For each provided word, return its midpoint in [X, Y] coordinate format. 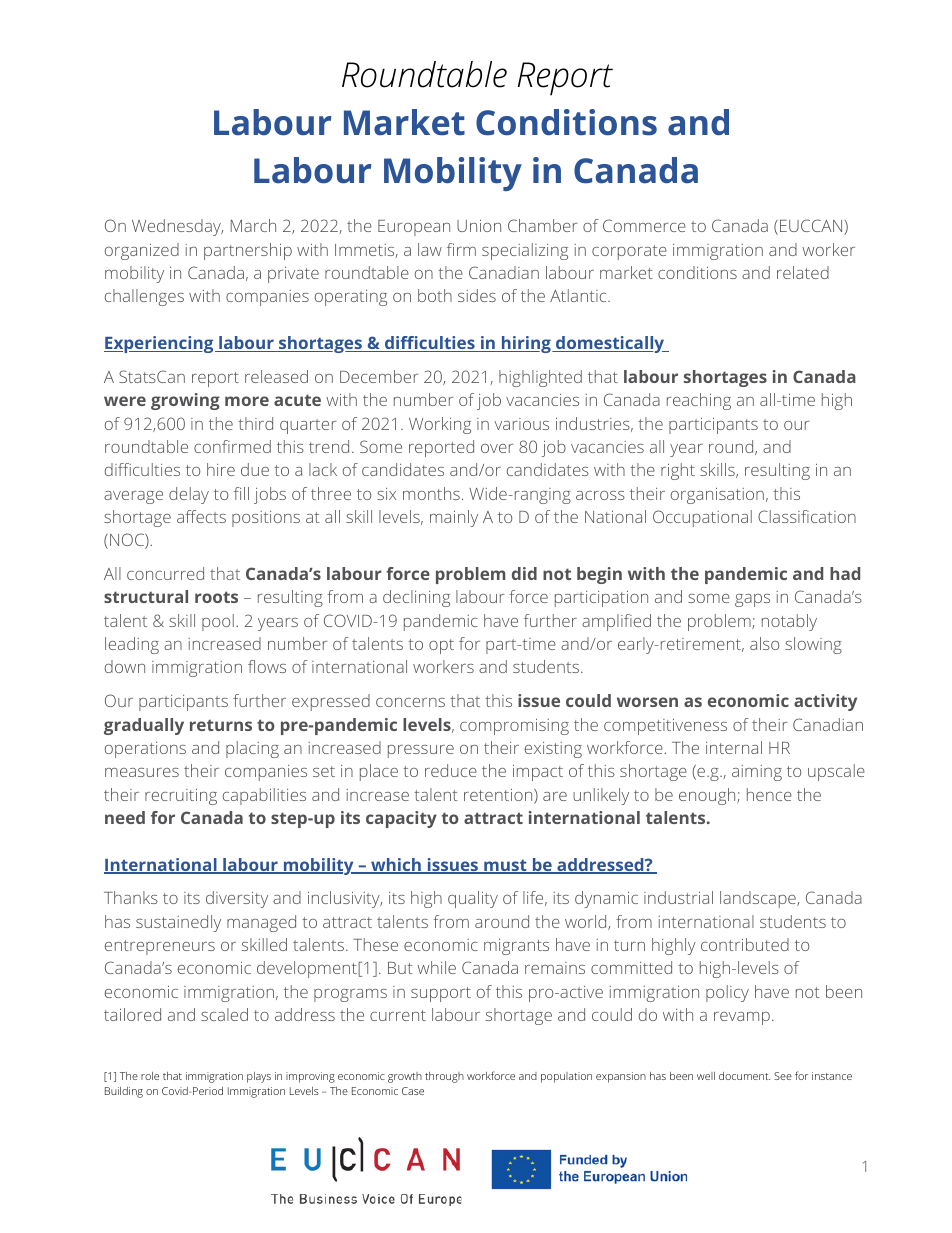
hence [769, 794]
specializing [525, 251]
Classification [807, 516]
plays [259, 1077]
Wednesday [177, 227]
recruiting [181, 797]
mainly [454, 518]
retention [499, 796]
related [803, 272]
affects [201, 516]
